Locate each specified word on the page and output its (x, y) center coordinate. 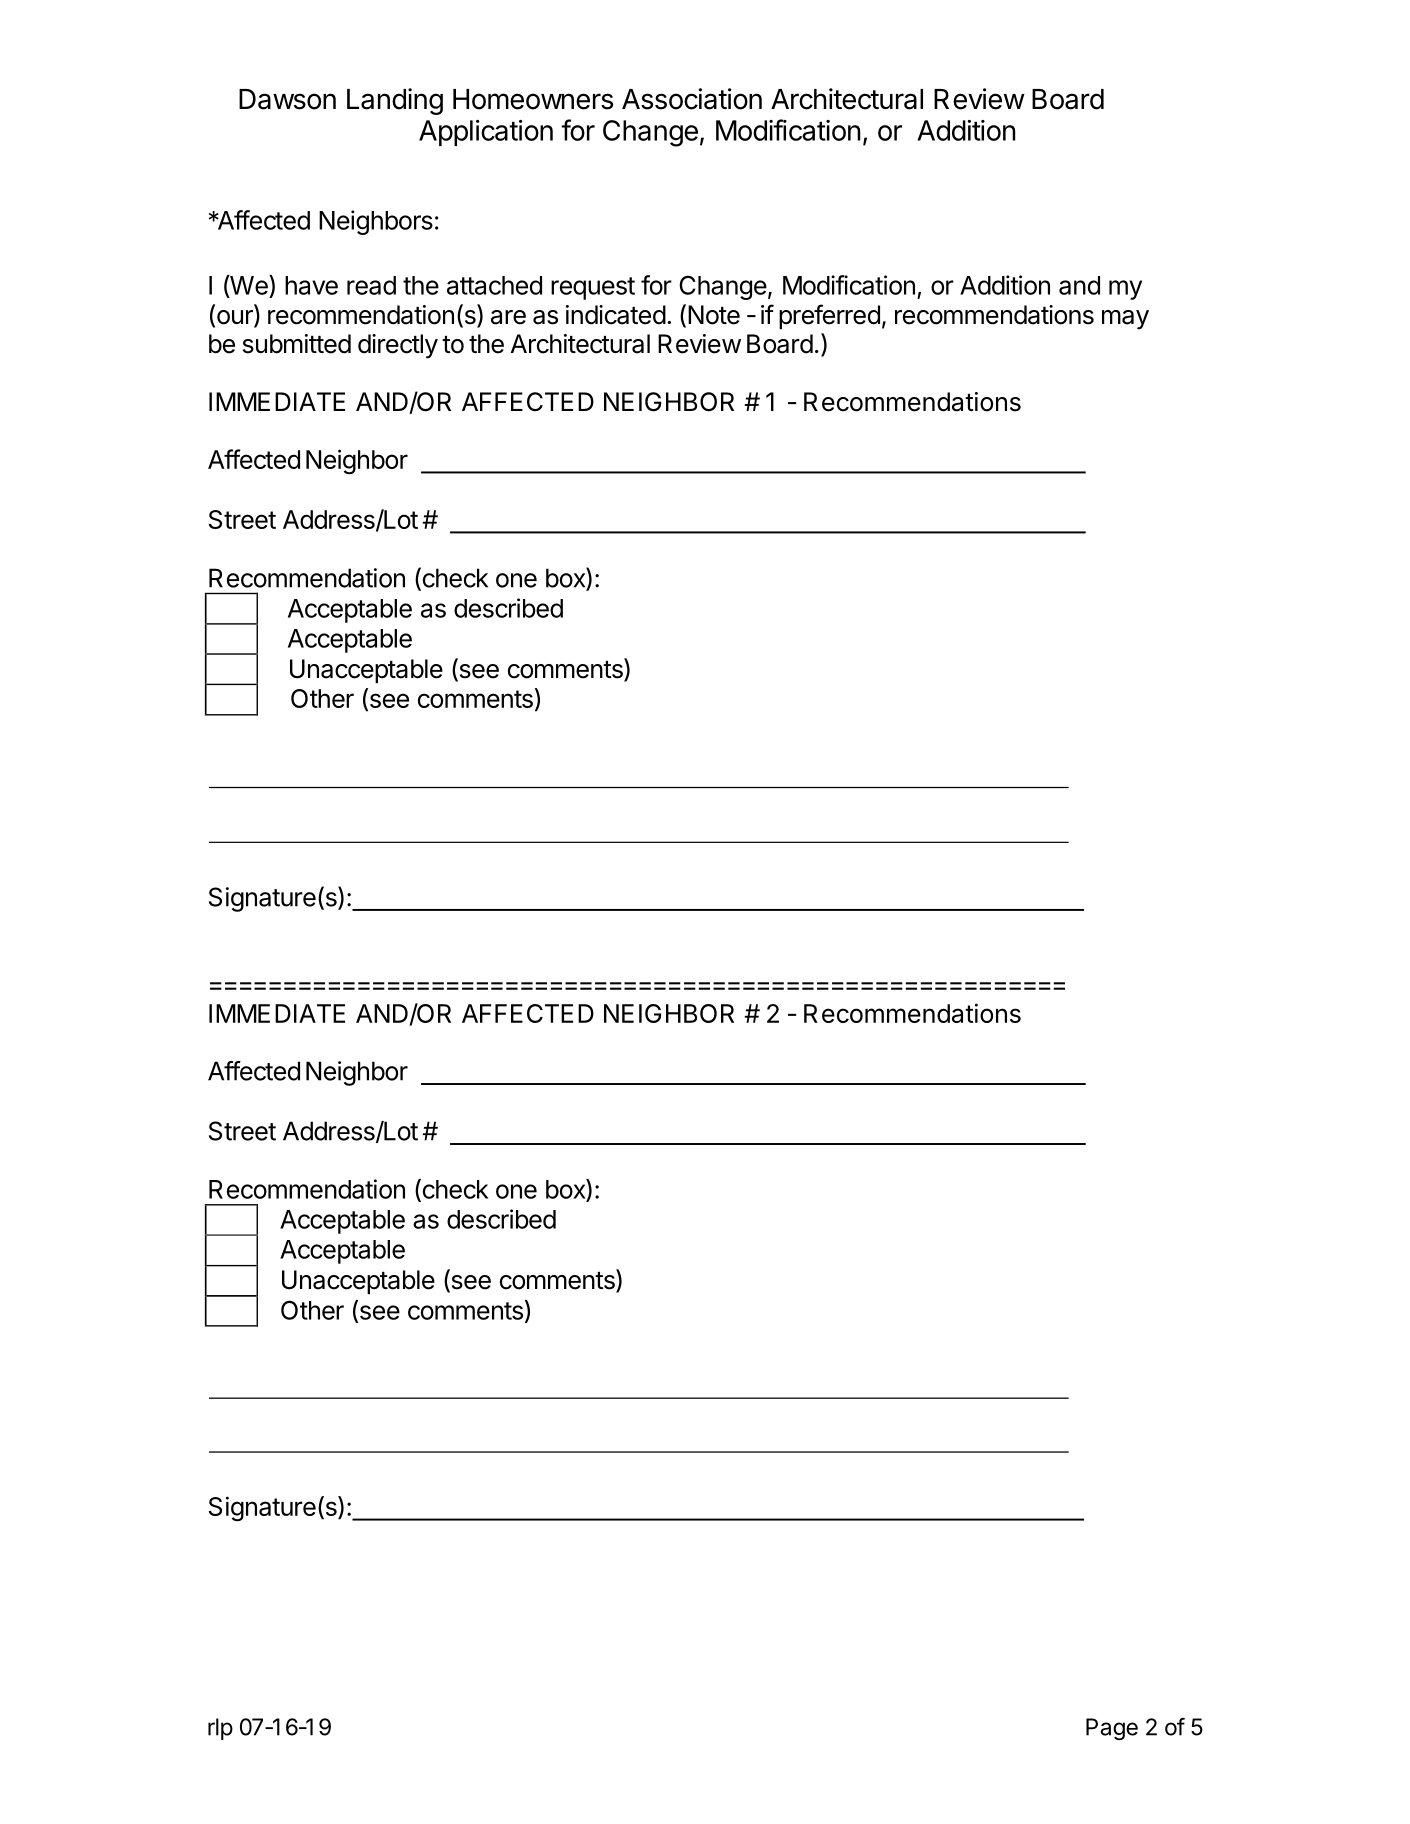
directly (398, 346)
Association (692, 99)
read (371, 285)
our (234, 318)
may (1125, 320)
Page (1112, 1729)
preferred (829, 316)
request (593, 288)
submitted (297, 344)
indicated (616, 315)
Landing (395, 101)
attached (494, 285)
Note (714, 315)
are (508, 317)
